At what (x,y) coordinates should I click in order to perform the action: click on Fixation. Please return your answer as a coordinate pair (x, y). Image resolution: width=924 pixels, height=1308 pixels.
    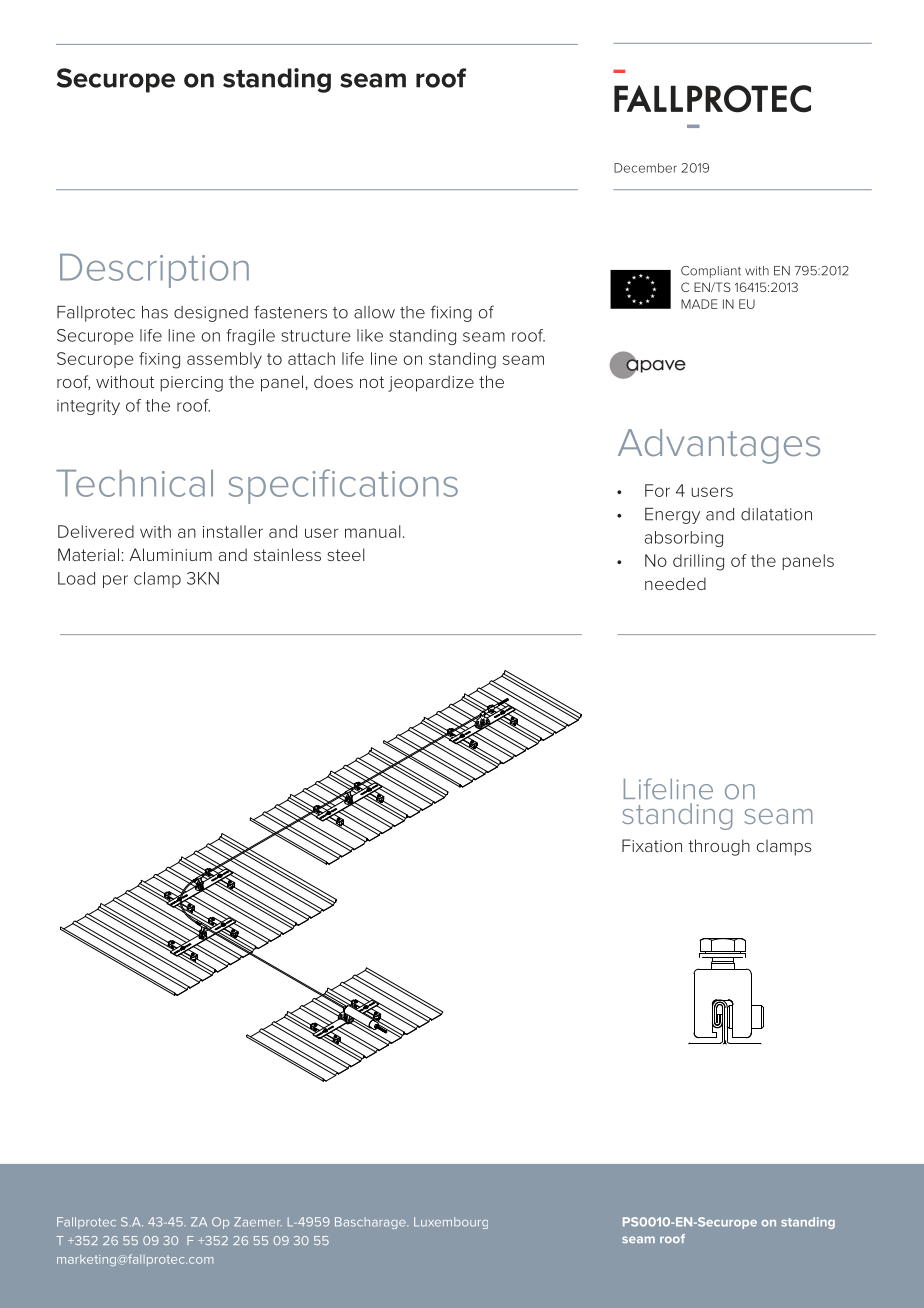
    Looking at the image, I should click on (652, 845).
